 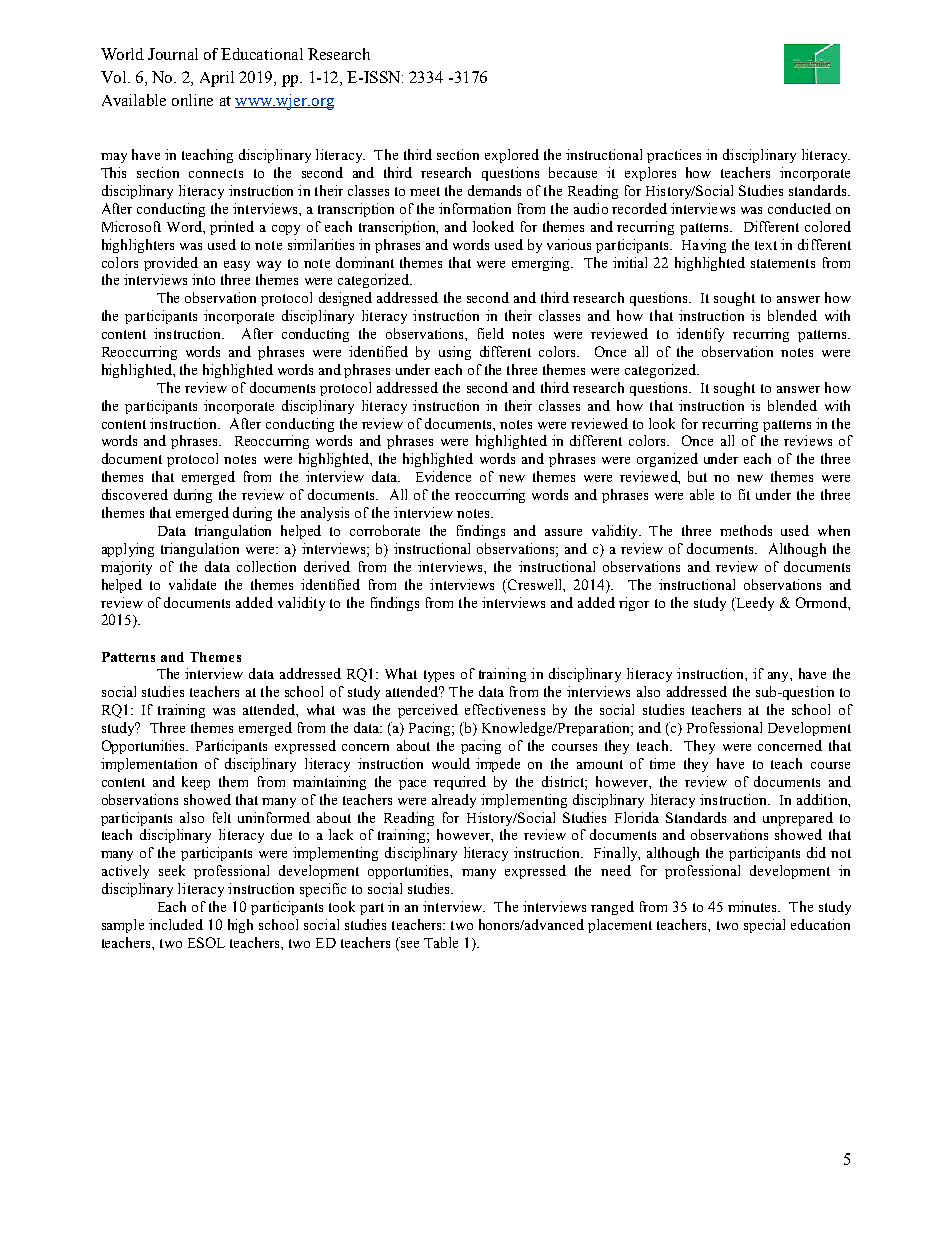 I want to click on took, so click(x=342, y=906).
